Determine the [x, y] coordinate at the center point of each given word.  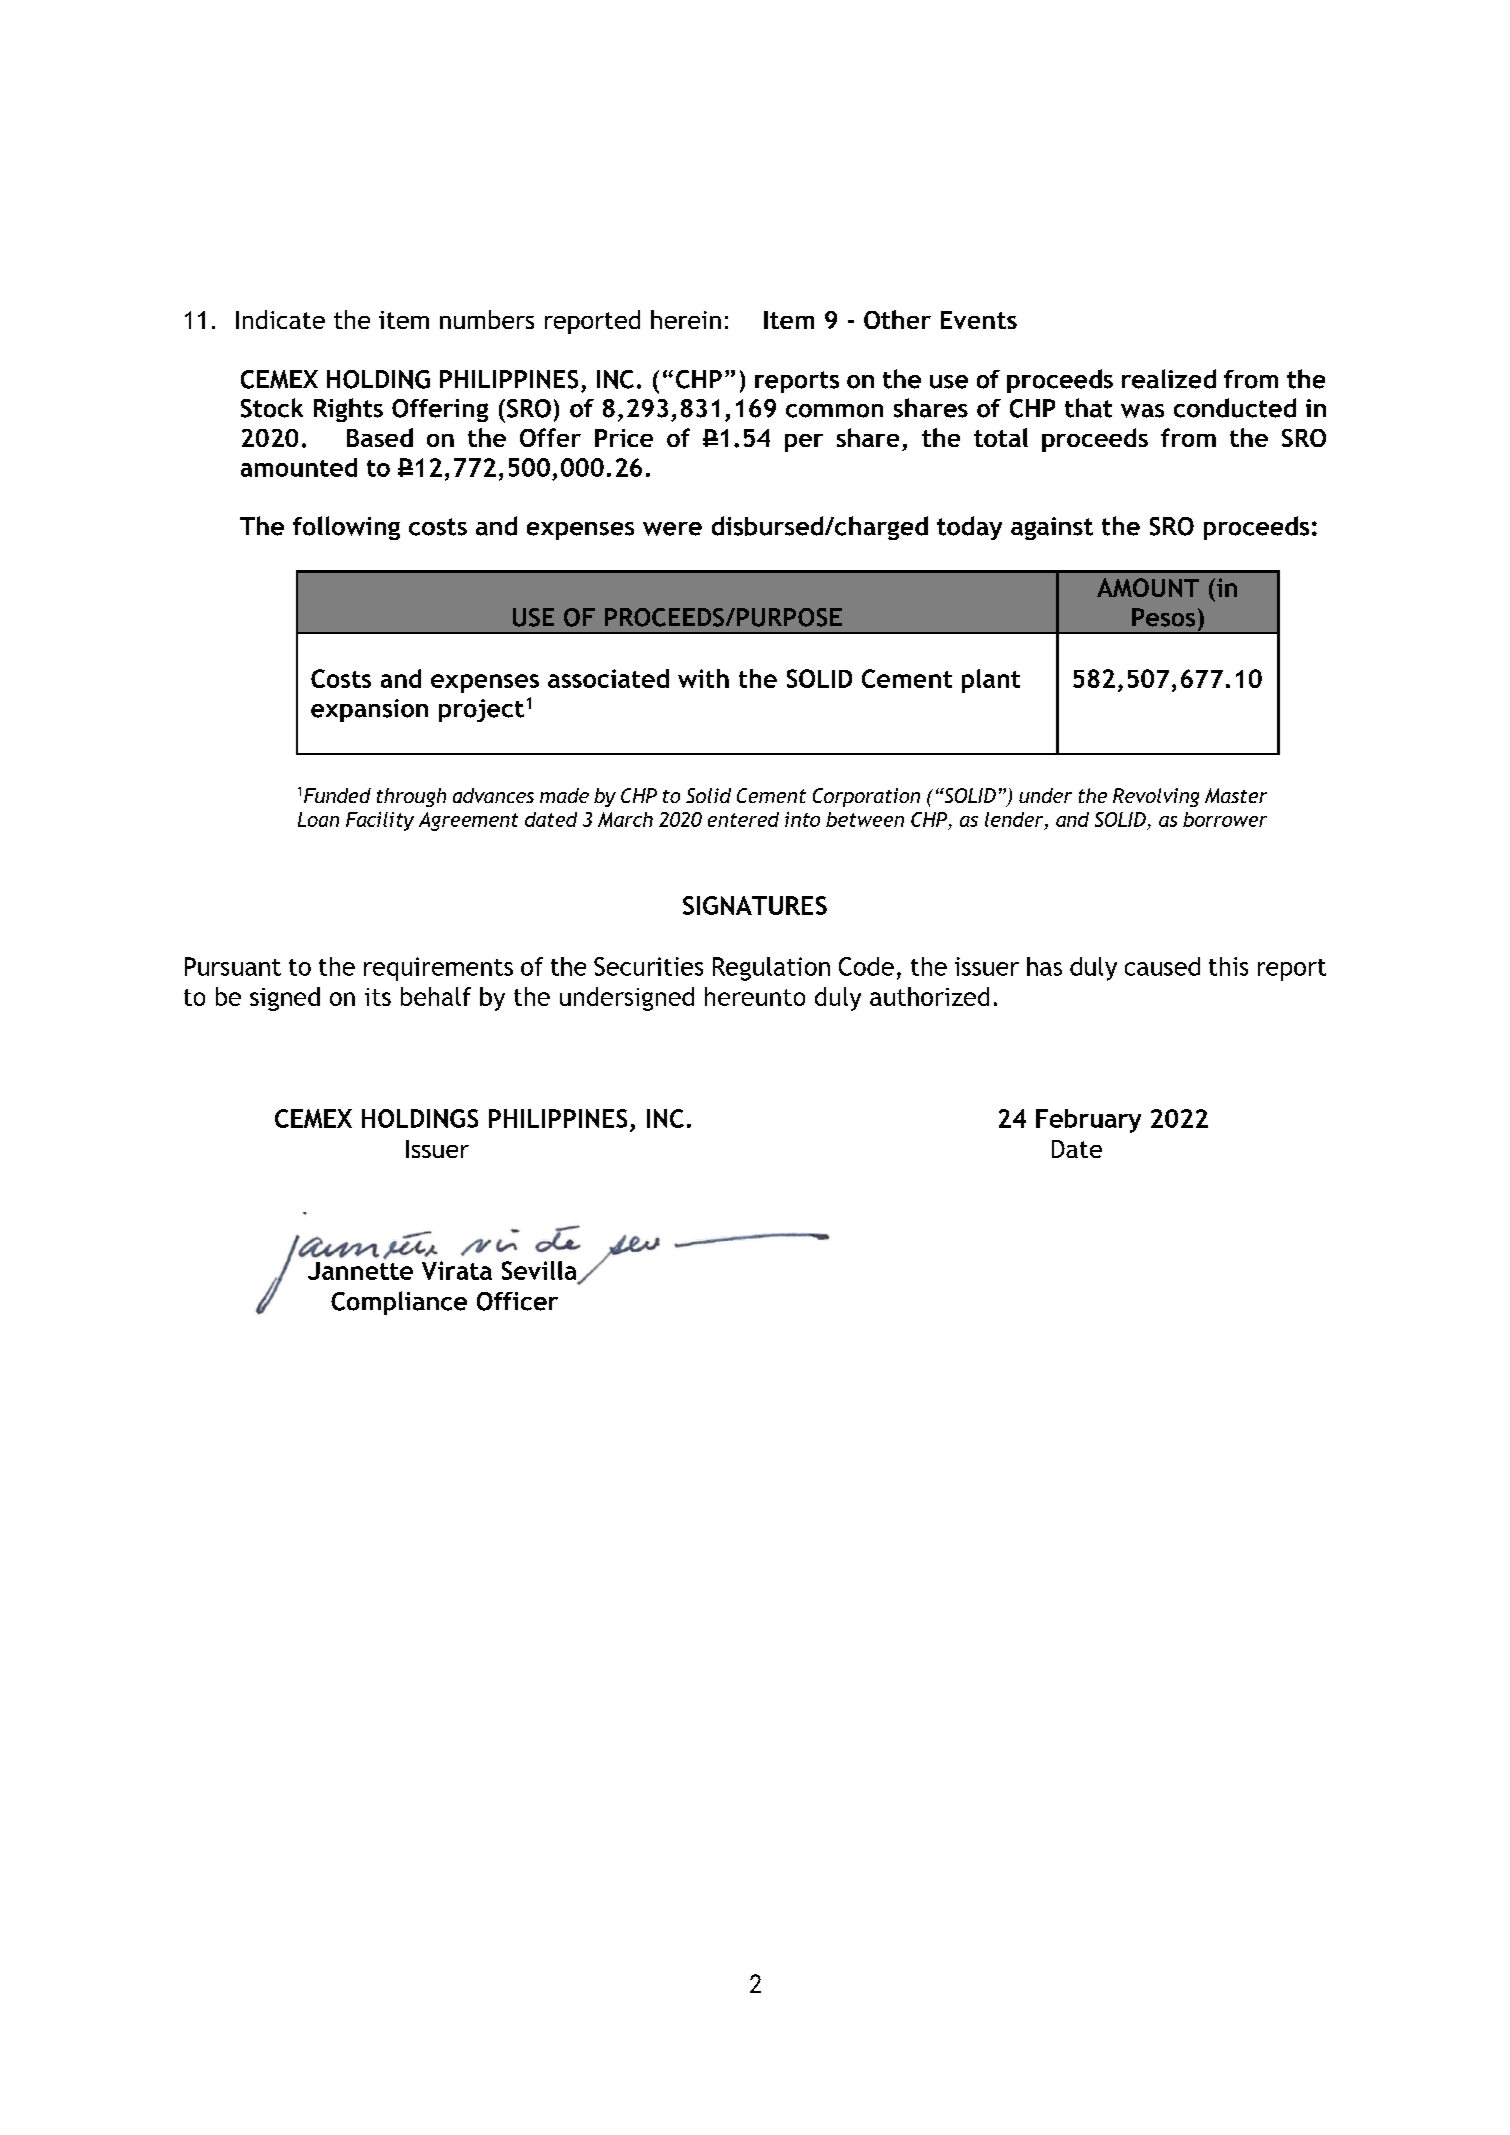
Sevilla [540, 1272]
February [1088, 1121]
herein [686, 319]
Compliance [399, 1303]
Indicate [280, 319]
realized [1169, 379]
